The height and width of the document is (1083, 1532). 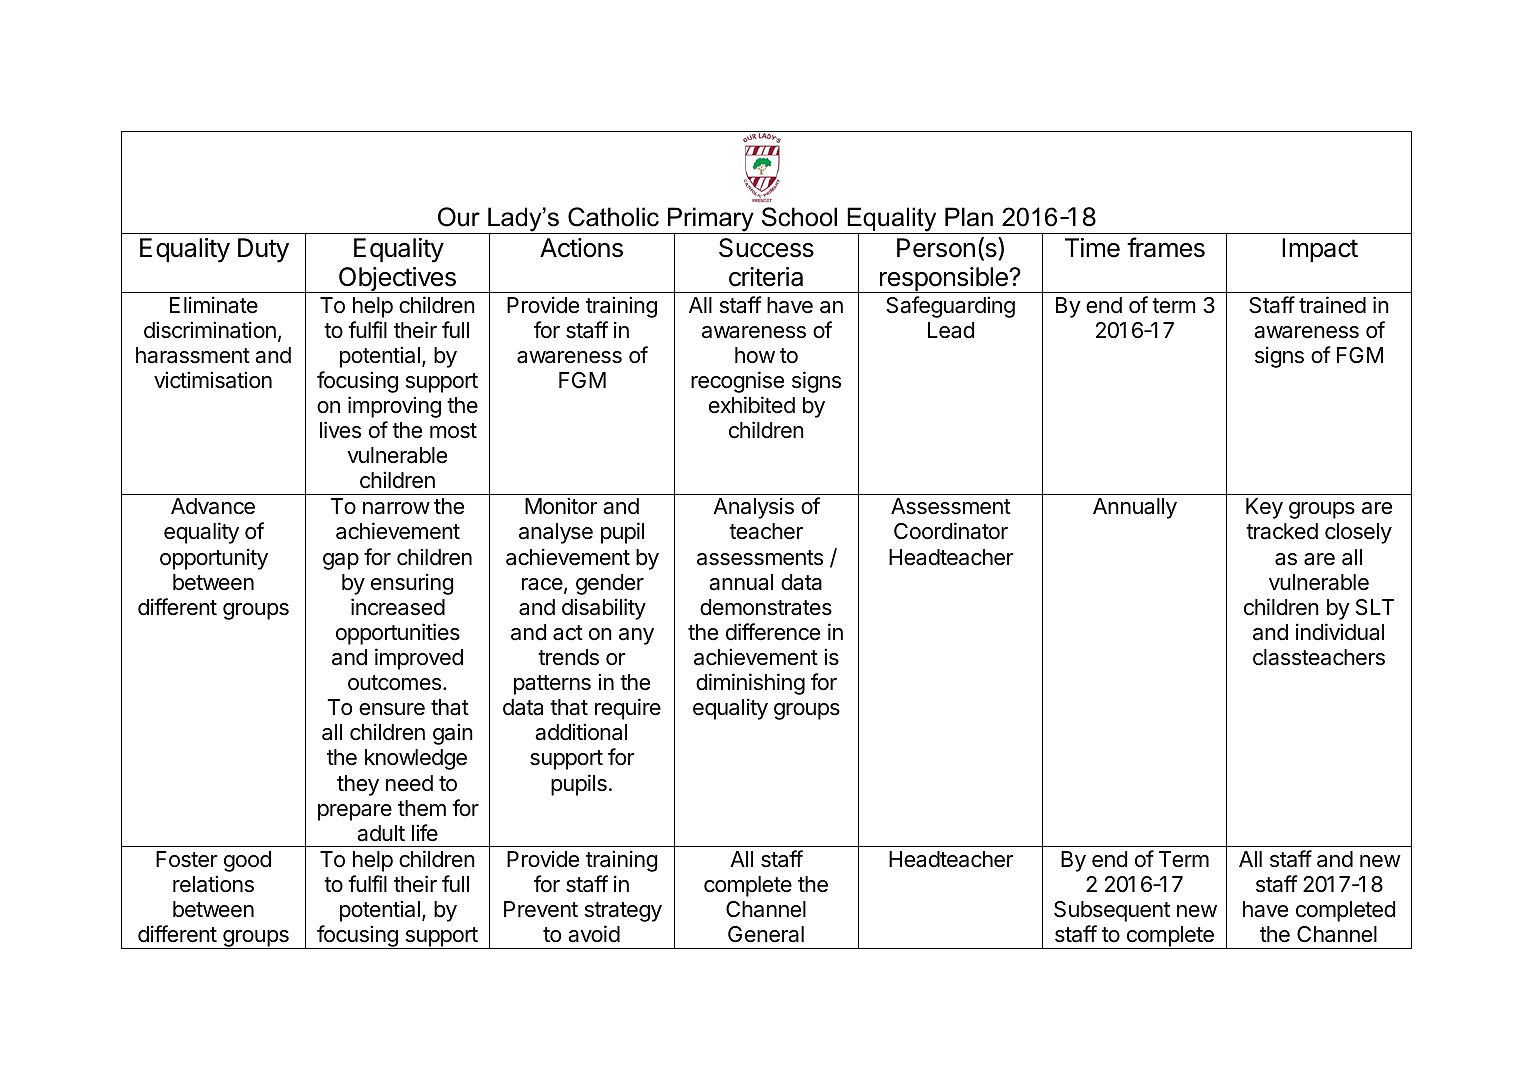 What do you see at coordinates (396, 683) in the document?
I see `outcomes` at bounding box center [396, 683].
